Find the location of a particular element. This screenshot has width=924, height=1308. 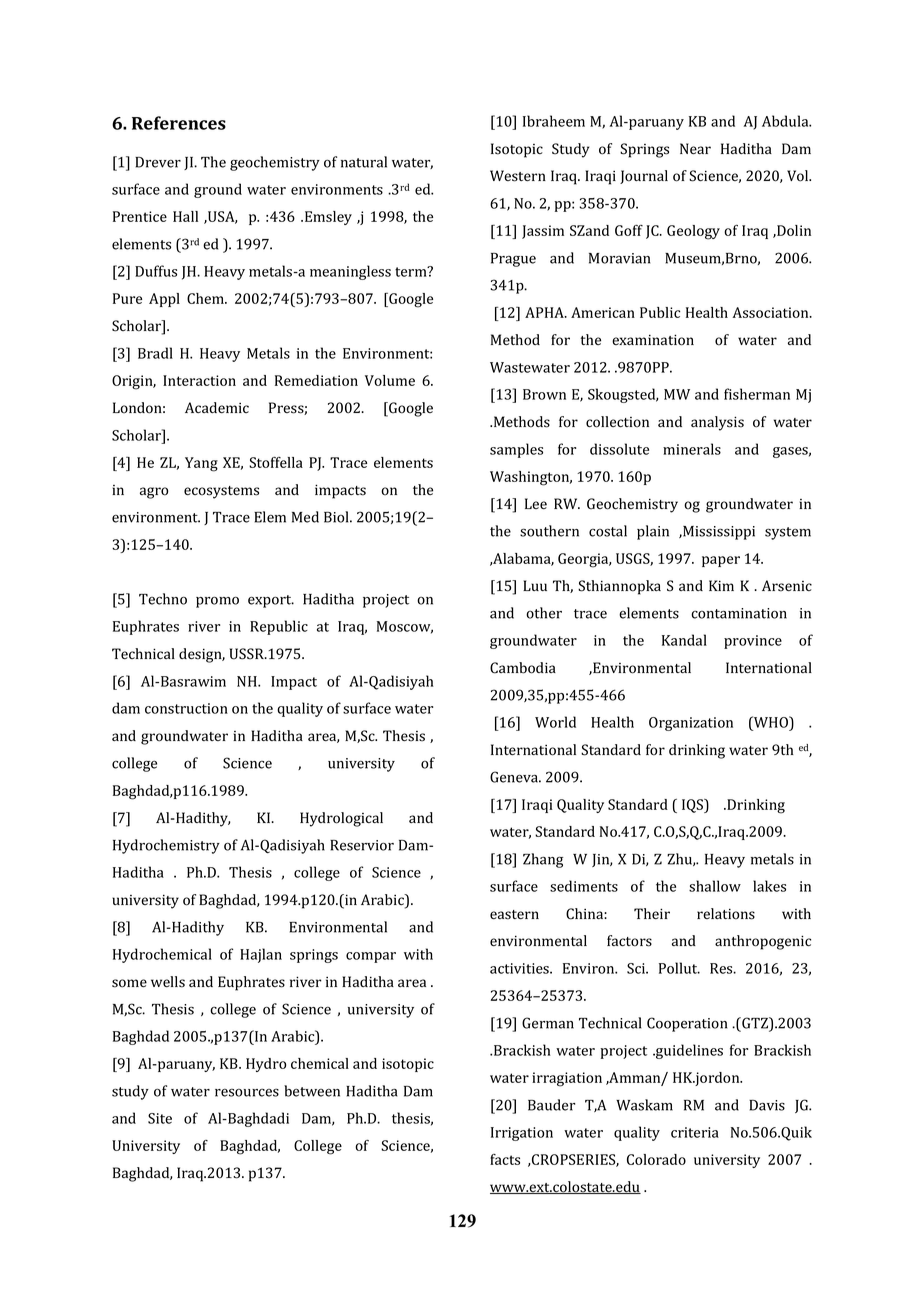

Western is located at coordinates (518, 176).
